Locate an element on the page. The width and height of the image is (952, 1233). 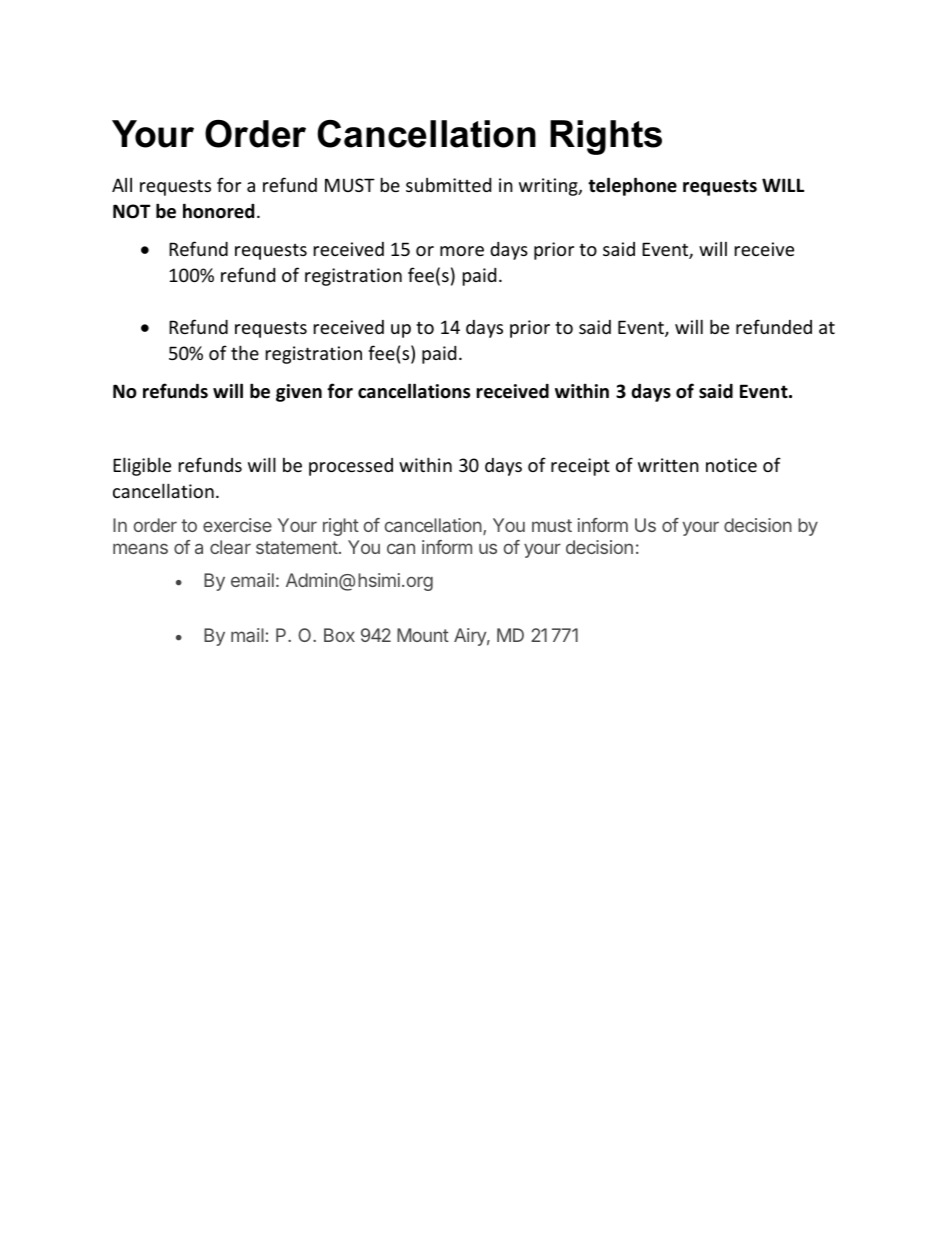
exercise is located at coordinates (237, 525).
